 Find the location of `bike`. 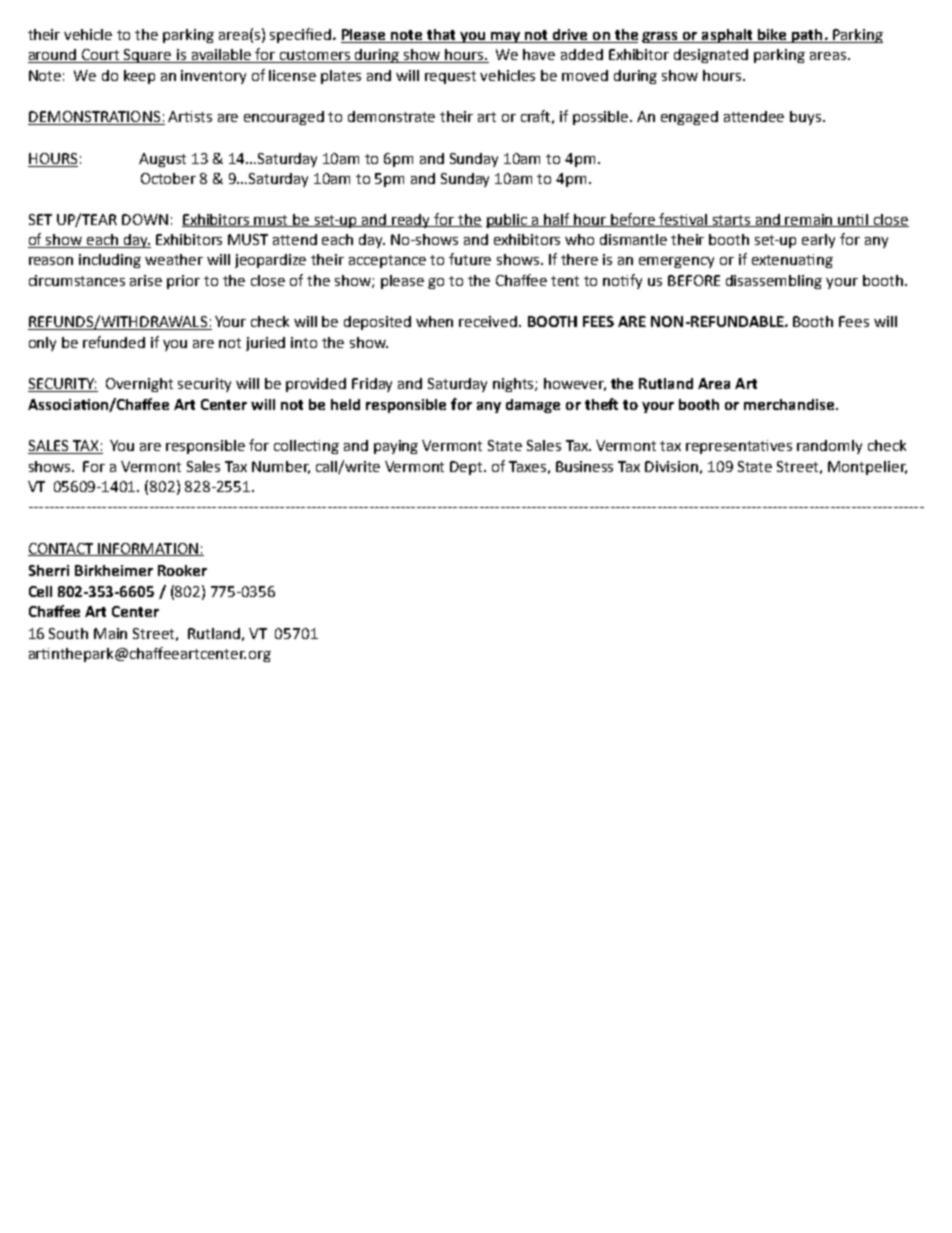

bike is located at coordinates (772, 36).
